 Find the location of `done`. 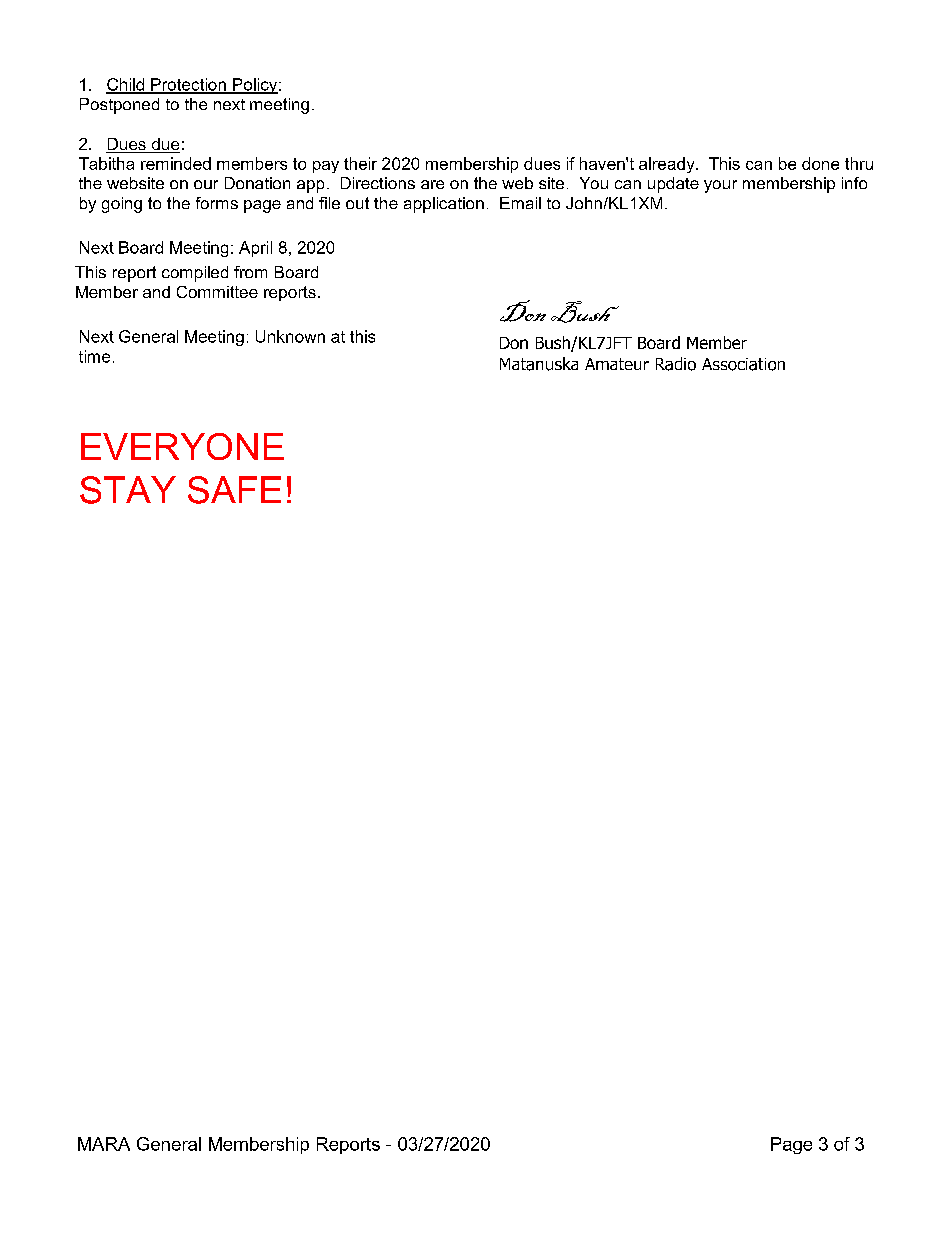

done is located at coordinates (820, 163).
